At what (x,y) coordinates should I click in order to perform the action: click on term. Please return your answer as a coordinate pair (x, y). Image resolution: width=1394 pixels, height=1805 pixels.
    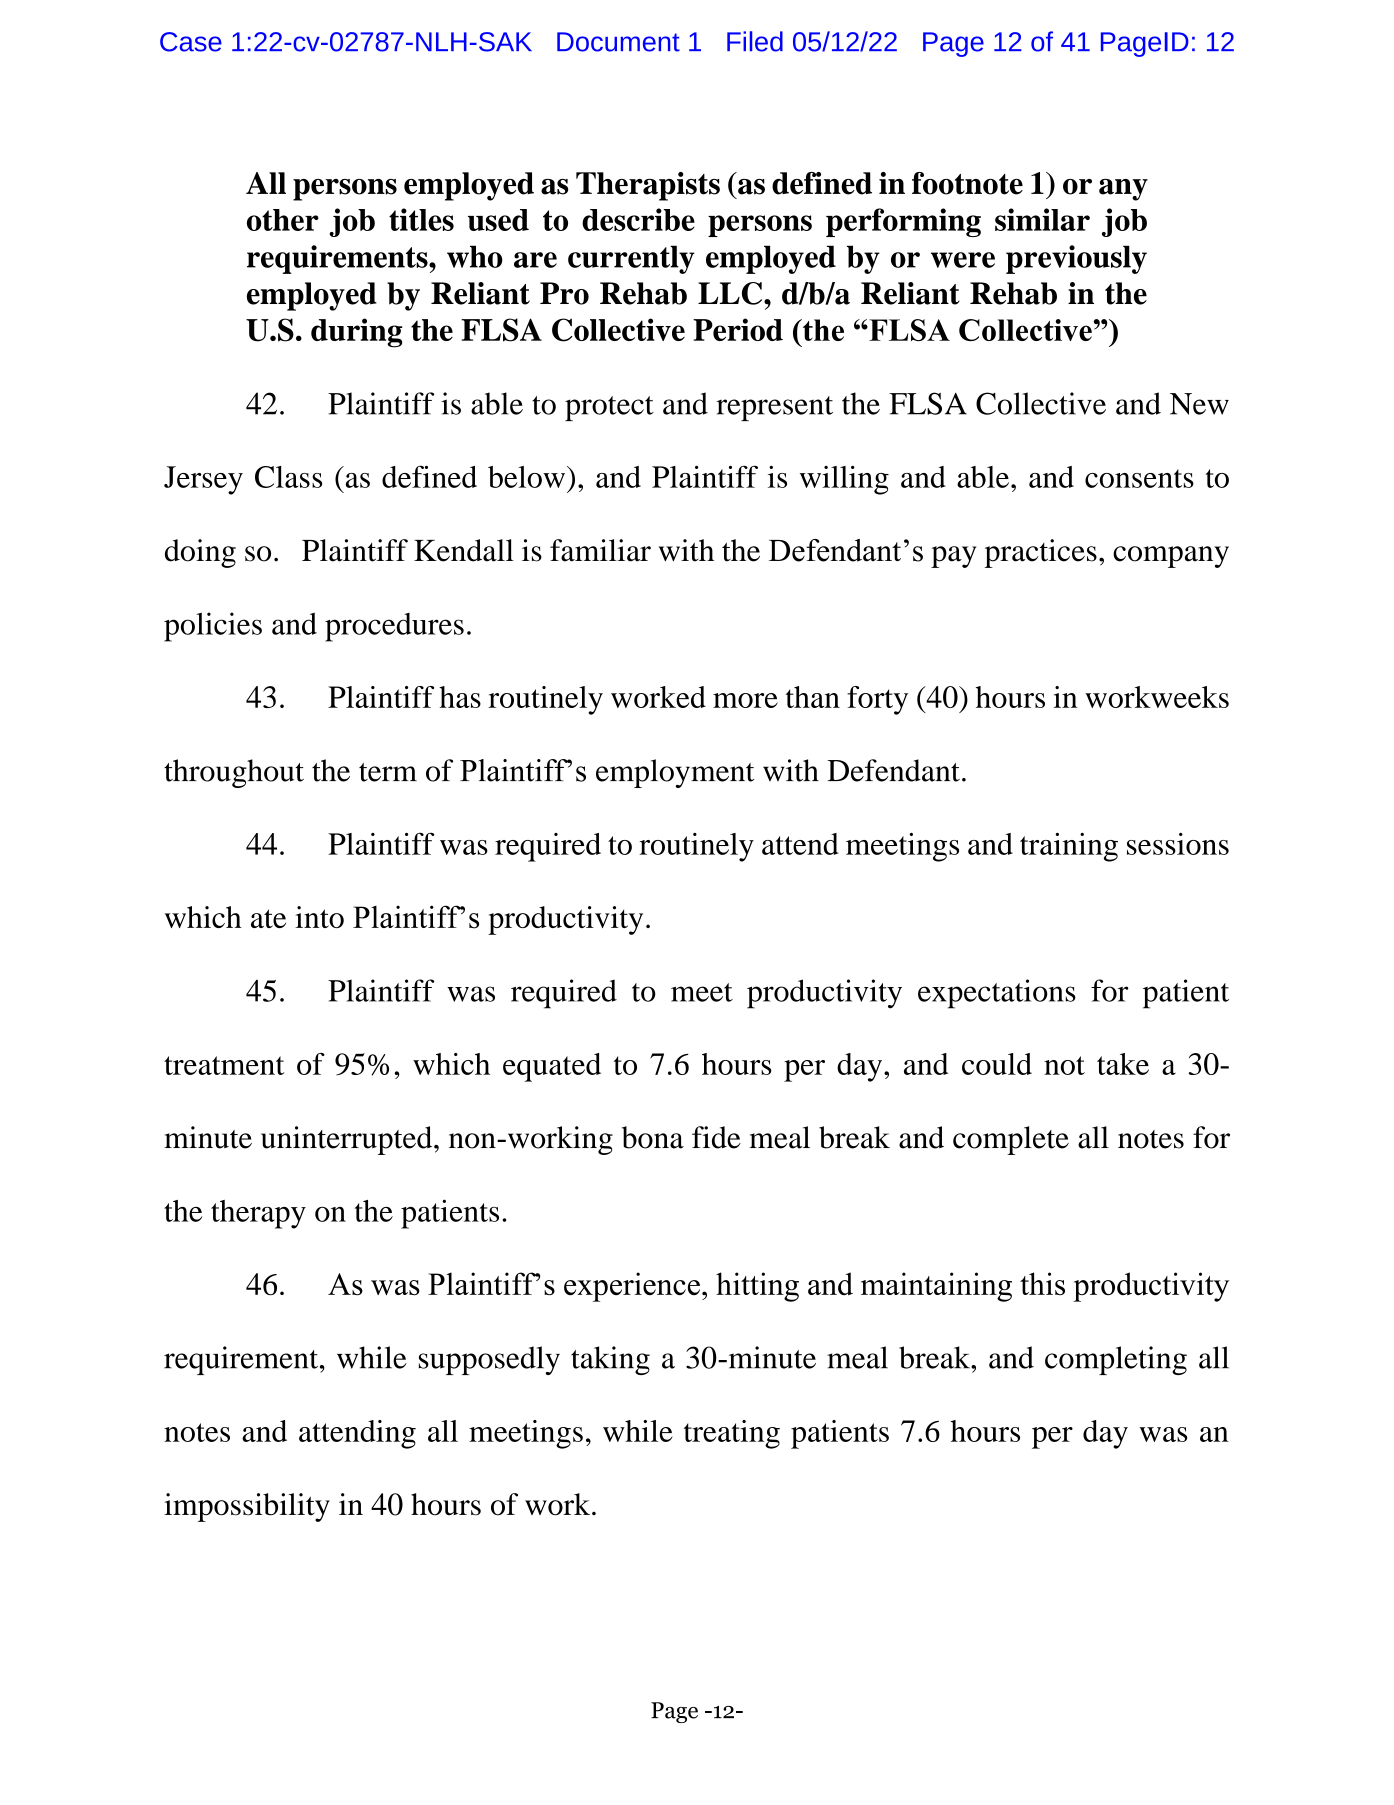
    Looking at the image, I should click on (388, 772).
